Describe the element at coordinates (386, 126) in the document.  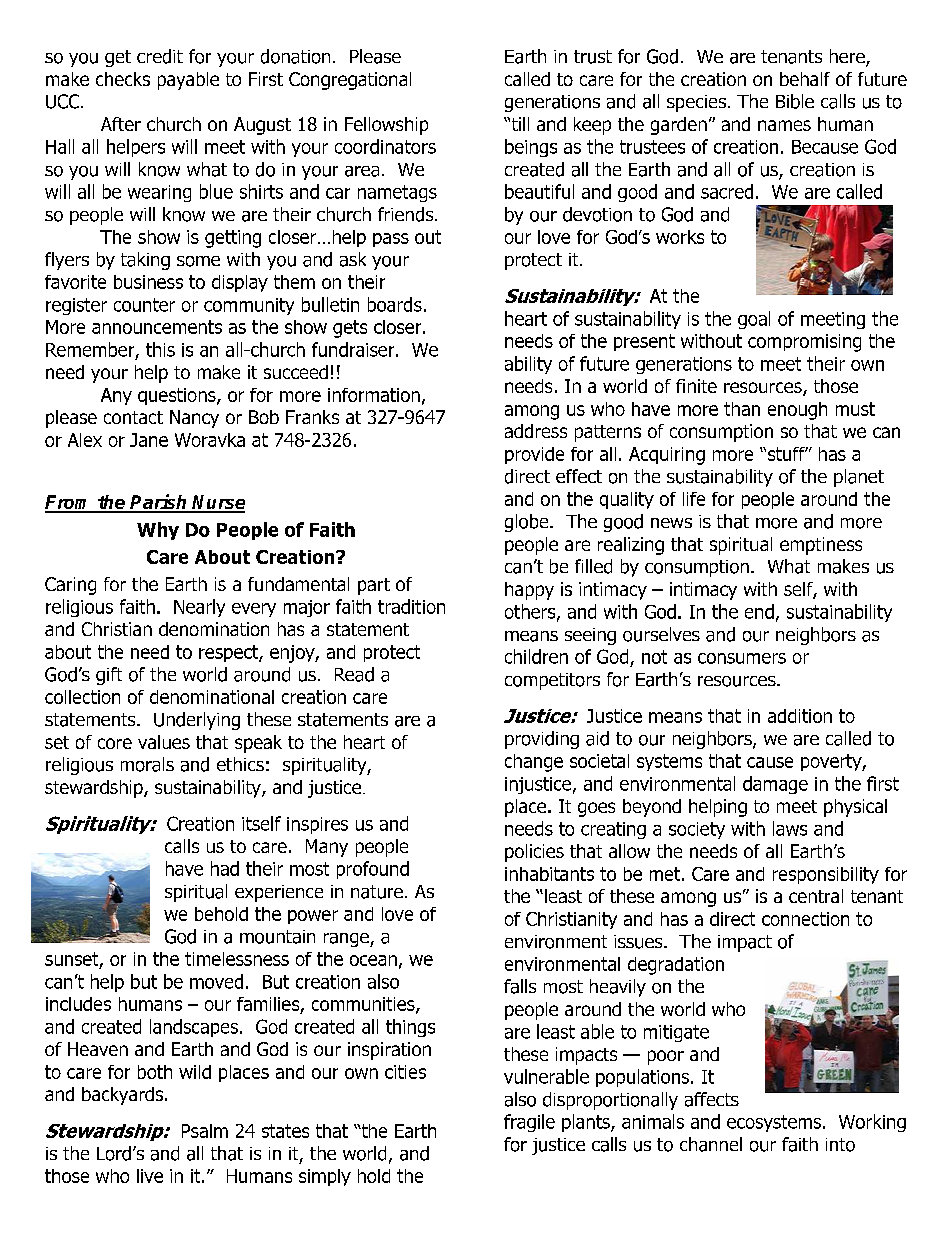
I see `Fellowship` at that location.
